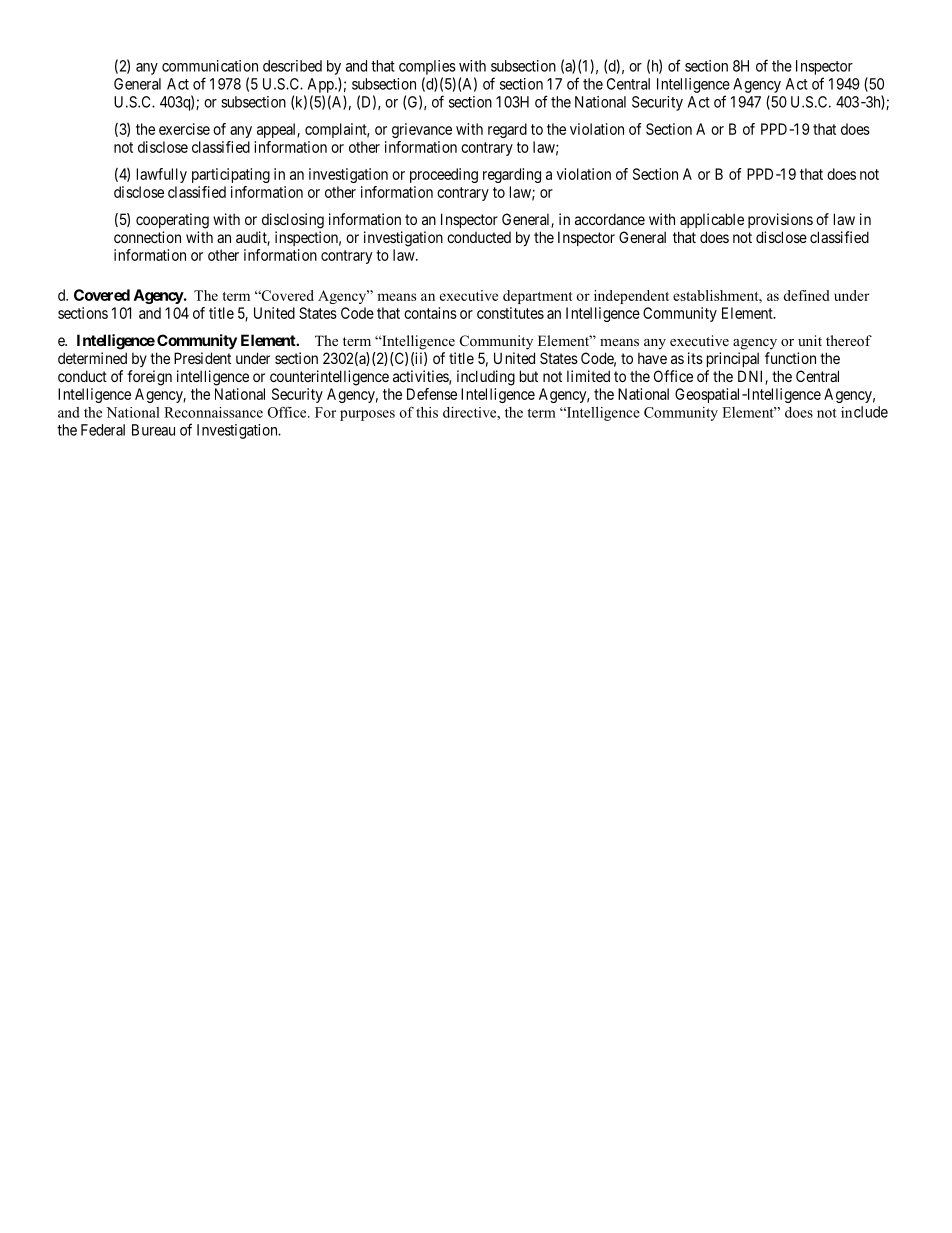 The width and height of the page is (952, 1233). I want to click on Reconnaissance, so click(213, 412).
